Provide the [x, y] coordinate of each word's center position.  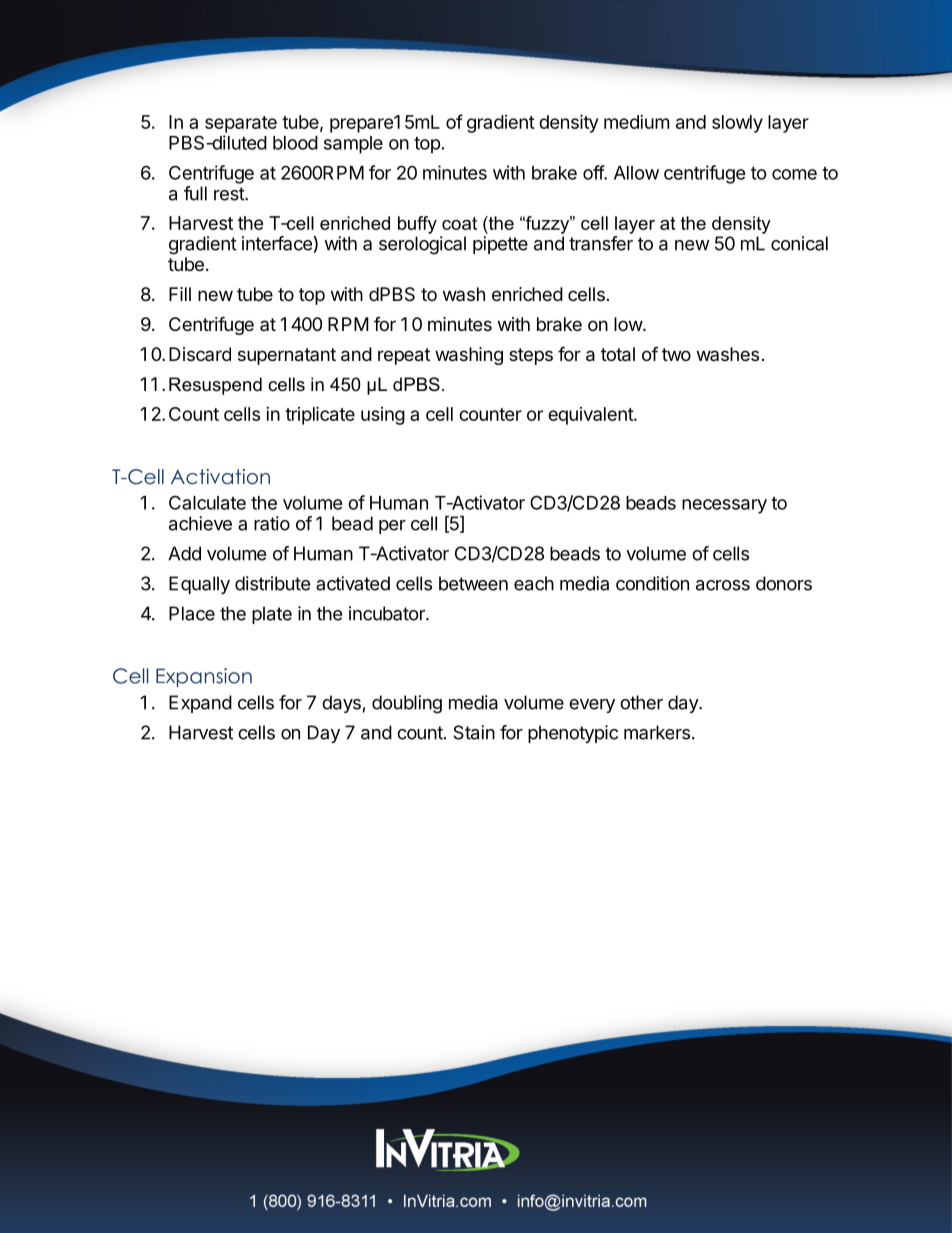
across [723, 585]
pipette [500, 245]
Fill [180, 294]
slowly [737, 124]
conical [799, 243]
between [473, 583]
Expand [200, 704]
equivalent [591, 416]
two [676, 354]
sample [353, 145]
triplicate [320, 415]
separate [241, 124]
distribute [272, 583]
